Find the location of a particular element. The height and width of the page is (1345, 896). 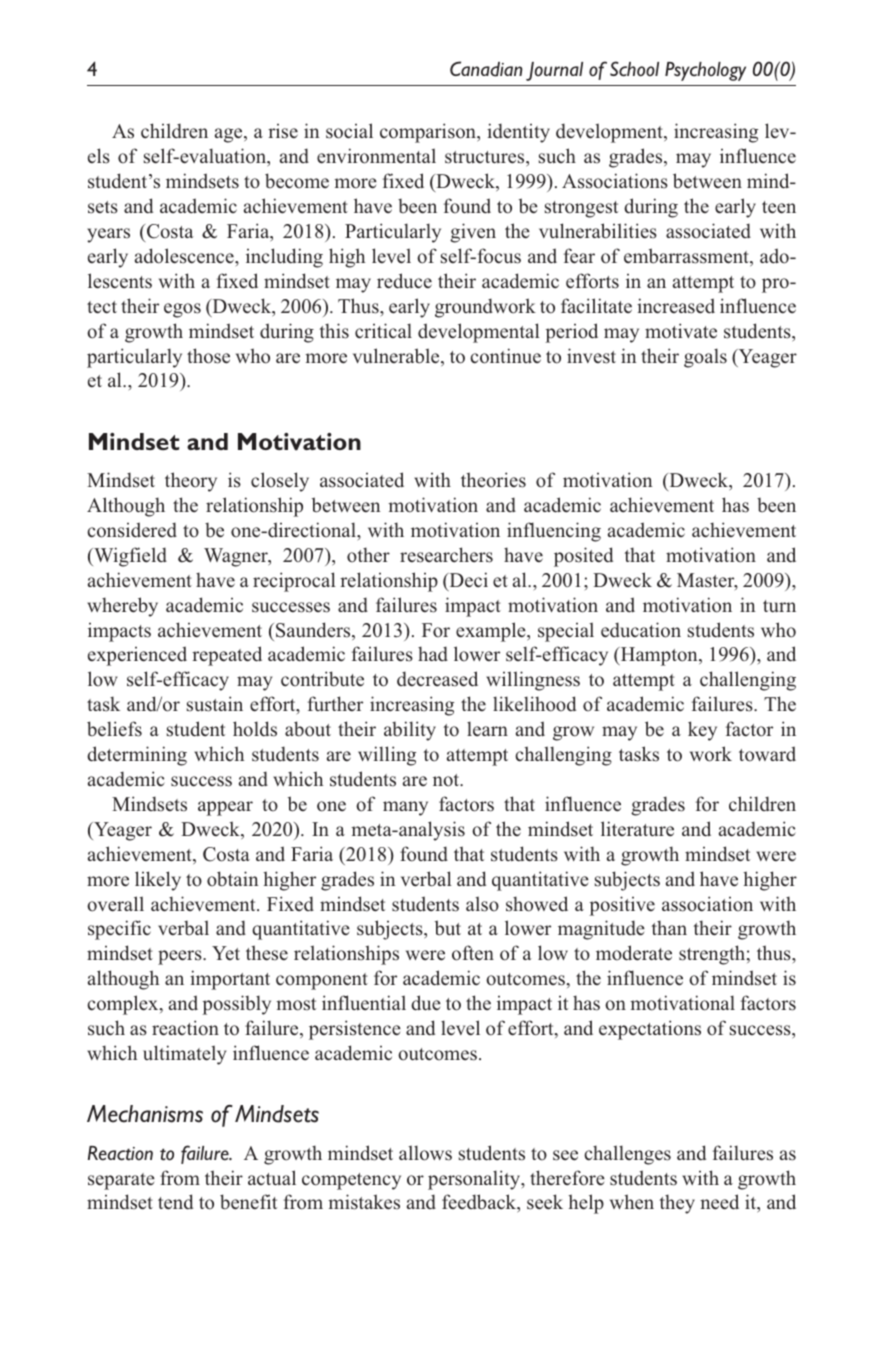

education is located at coordinates (641, 630).
